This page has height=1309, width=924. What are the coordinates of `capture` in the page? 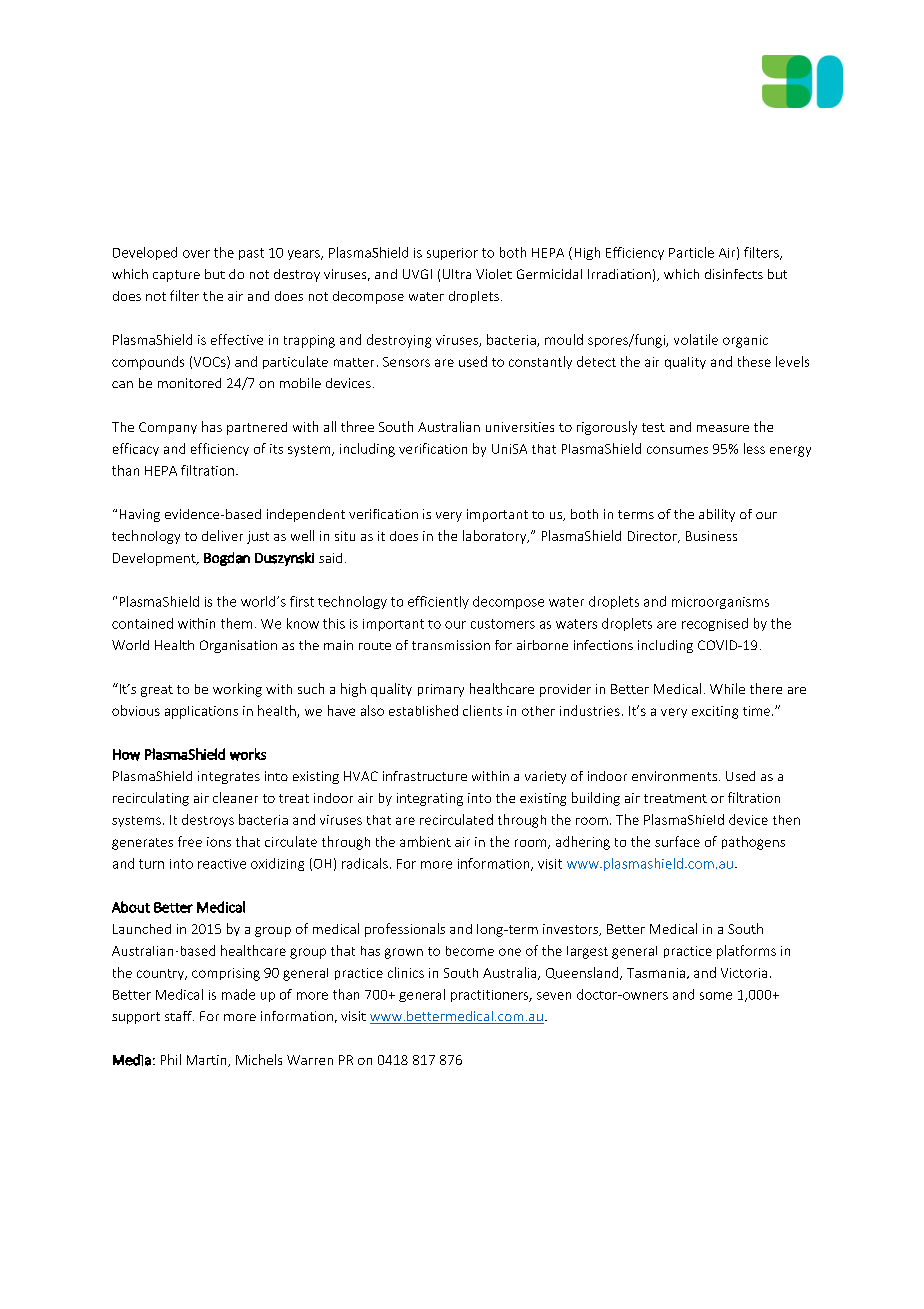 It's located at (176, 276).
